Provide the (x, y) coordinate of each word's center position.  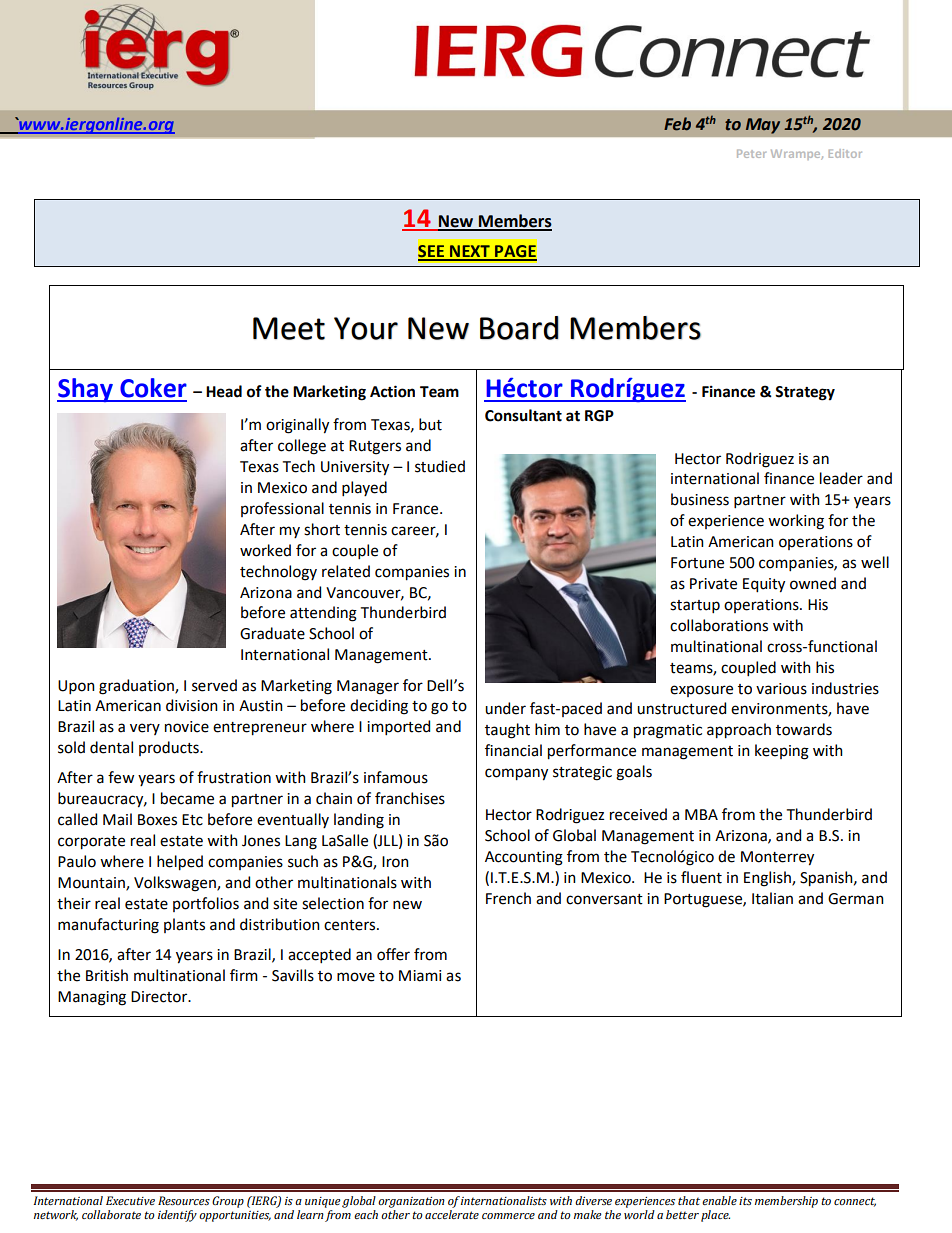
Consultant (523, 415)
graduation (137, 687)
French (508, 898)
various (781, 689)
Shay (86, 390)
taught (507, 731)
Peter (751, 153)
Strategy (805, 393)
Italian (772, 898)
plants (184, 925)
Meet (289, 328)
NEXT (470, 252)
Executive (130, 1200)
